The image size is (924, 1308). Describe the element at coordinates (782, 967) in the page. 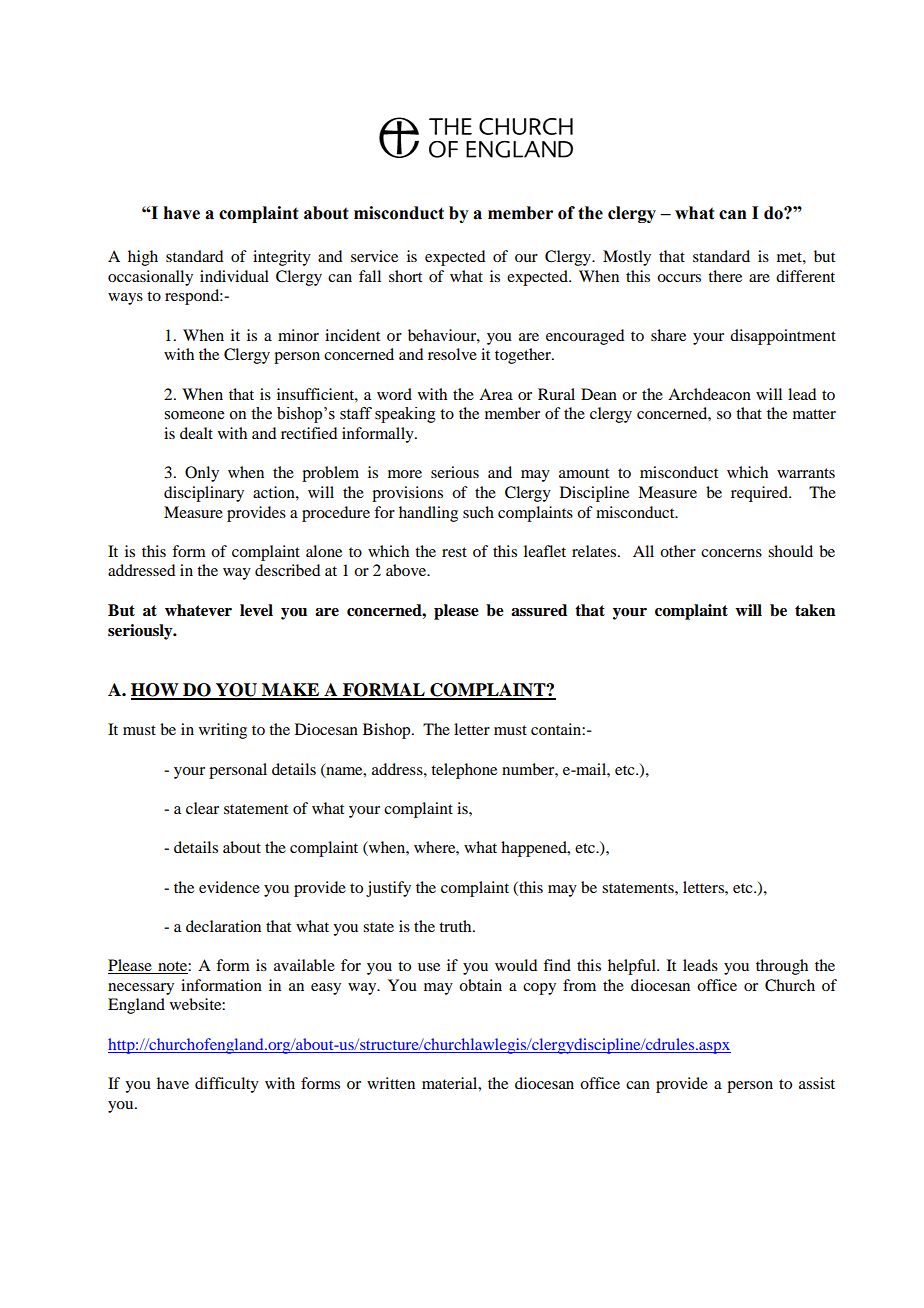

I see `through` at that location.
